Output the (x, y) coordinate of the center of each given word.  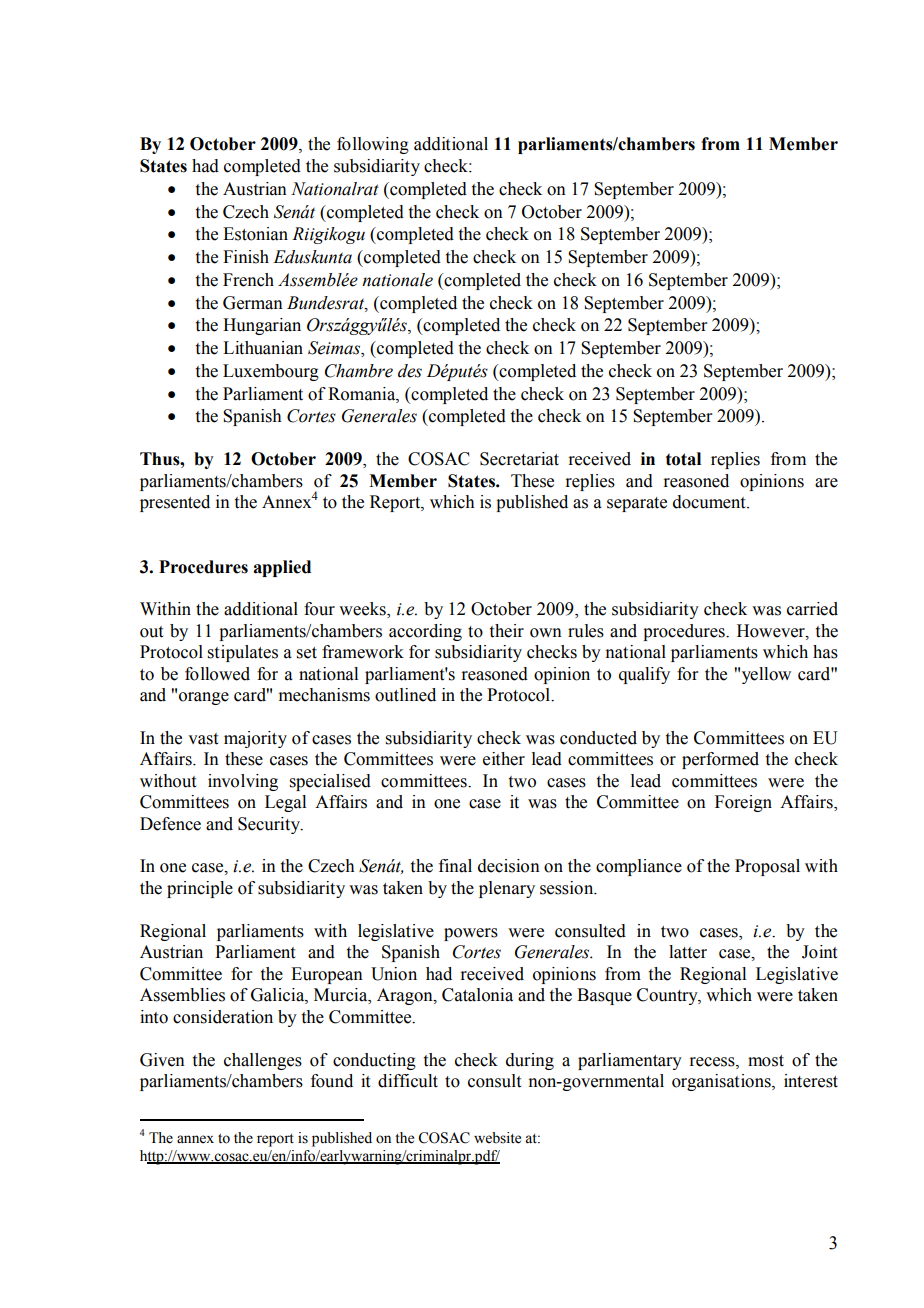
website (497, 1138)
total (683, 459)
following (373, 145)
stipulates (243, 653)
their (507, 631)
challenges (263, 1061)
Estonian (255, 234)
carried (812, 609)
